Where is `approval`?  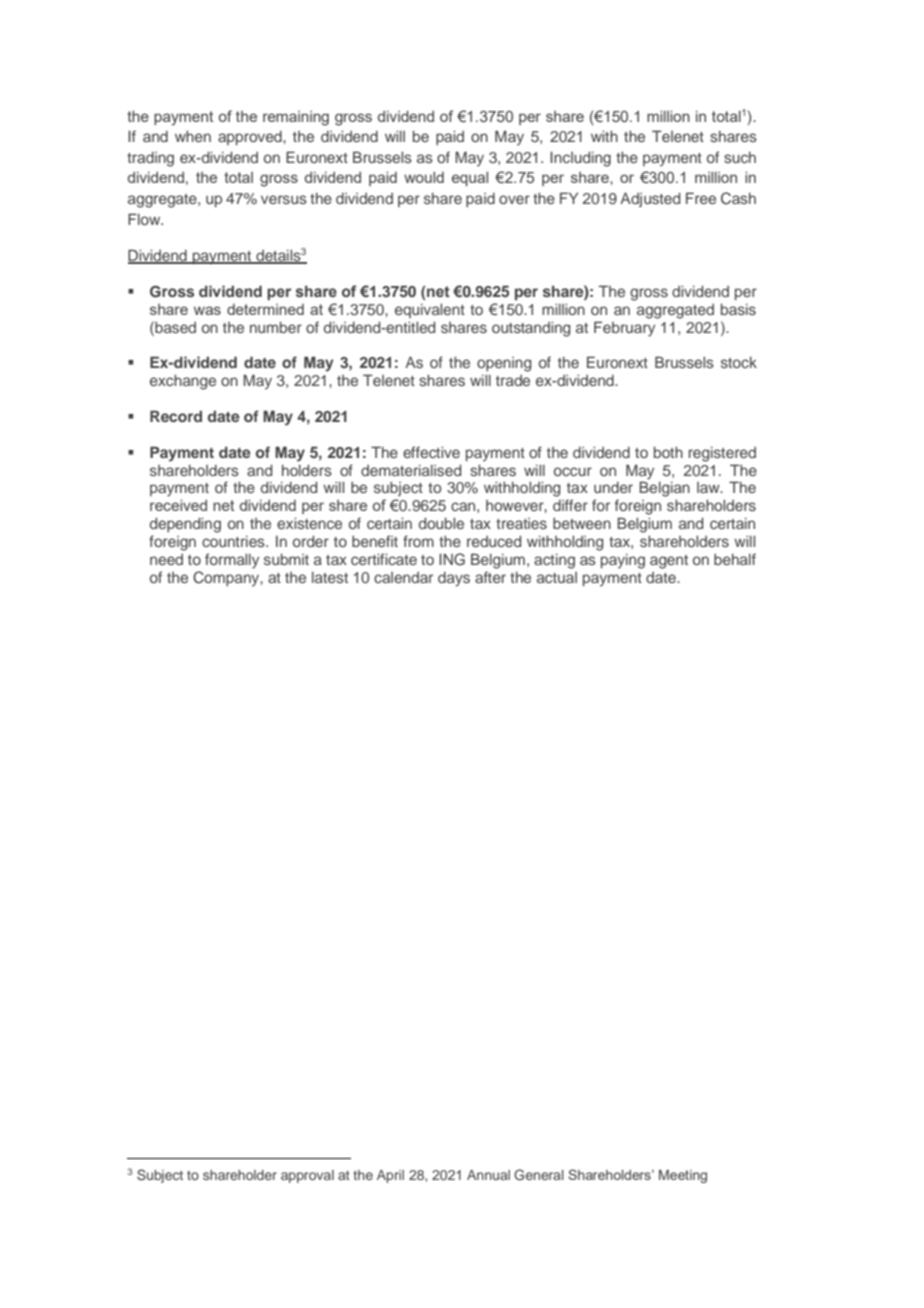
approval is located at coordinates (307, 1176).
